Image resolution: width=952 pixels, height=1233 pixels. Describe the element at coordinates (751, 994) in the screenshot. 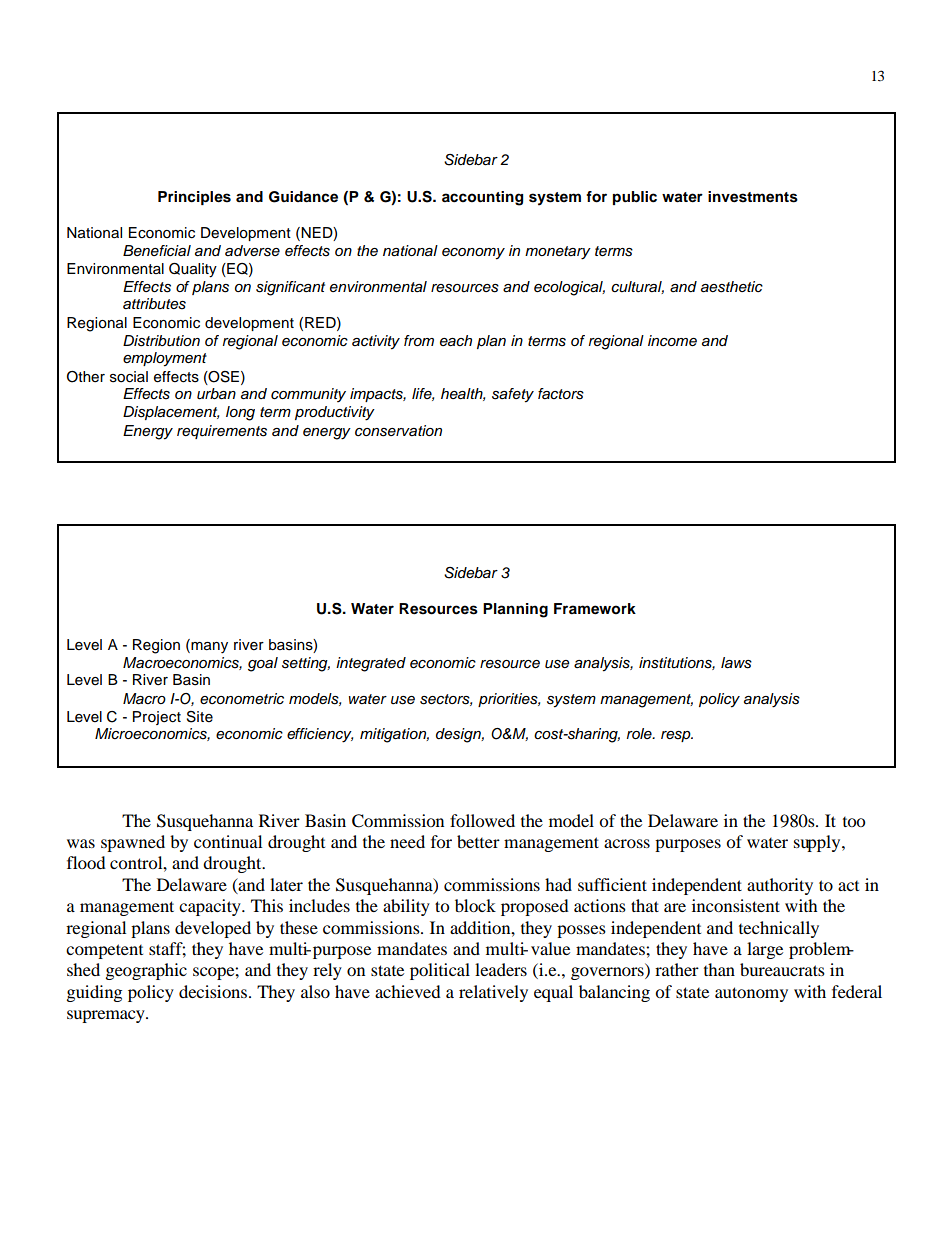

I see `autonomy` at that location.
